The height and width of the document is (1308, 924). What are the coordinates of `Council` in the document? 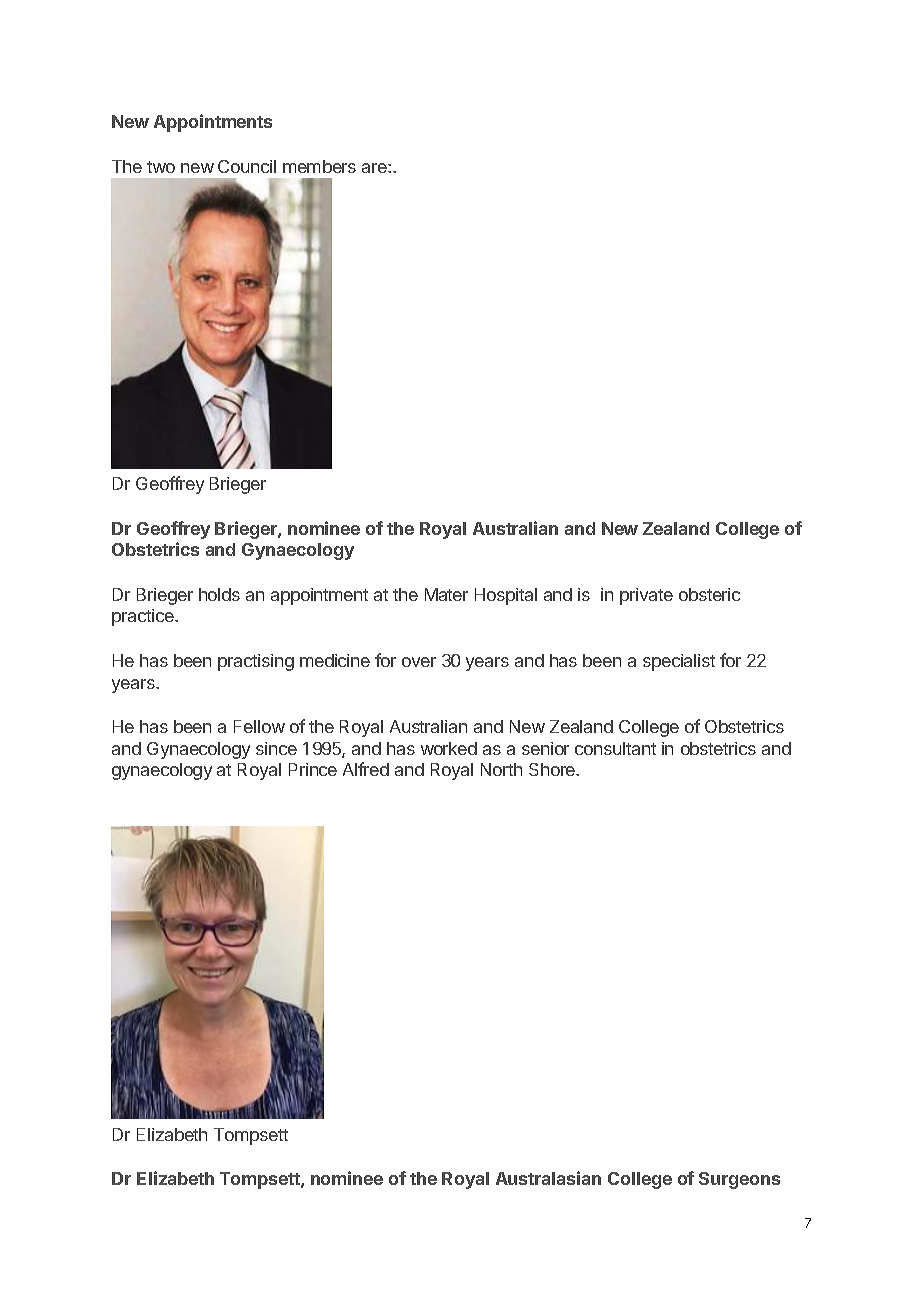 It's located at (247, 166).
